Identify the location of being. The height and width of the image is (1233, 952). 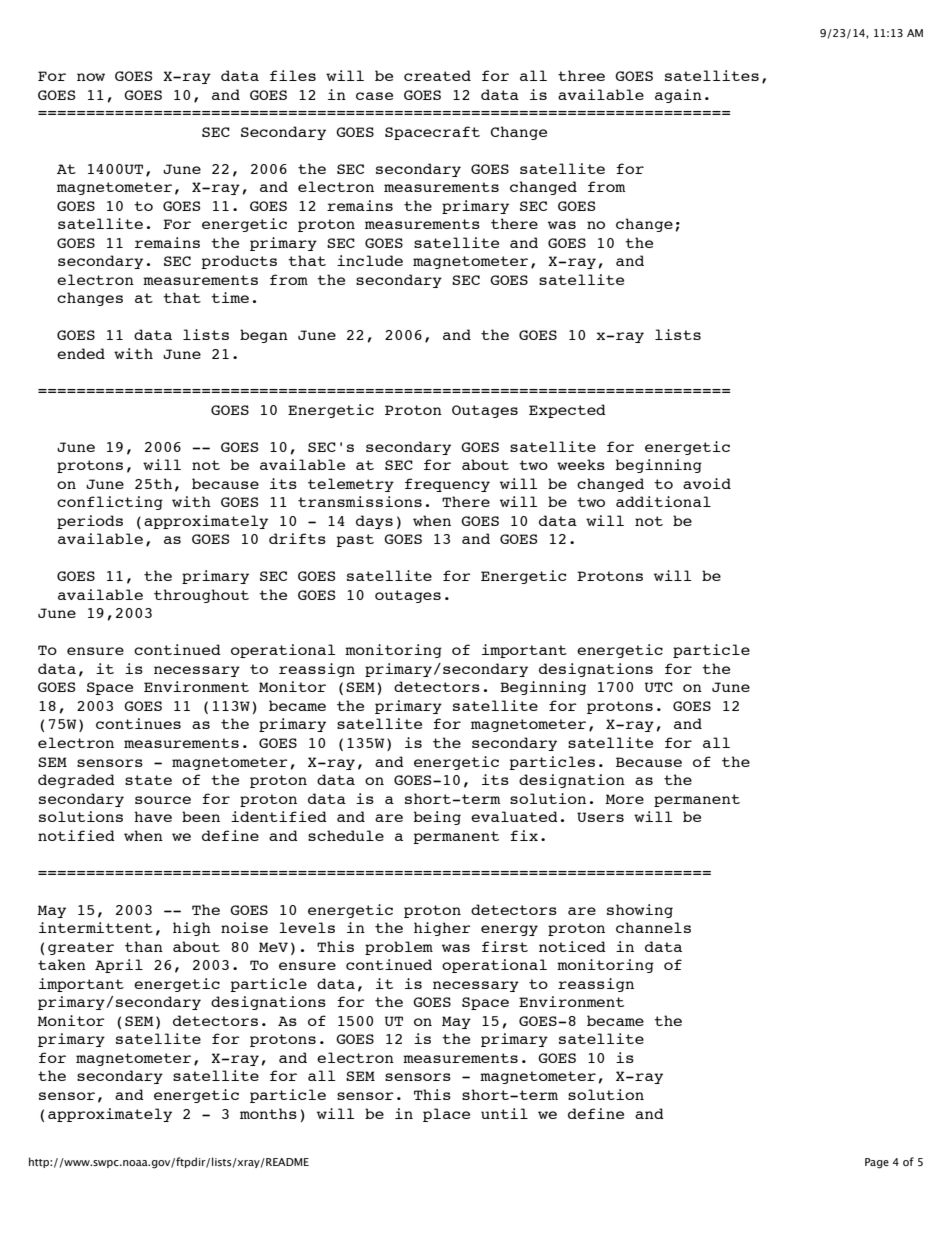
(437, 818).
